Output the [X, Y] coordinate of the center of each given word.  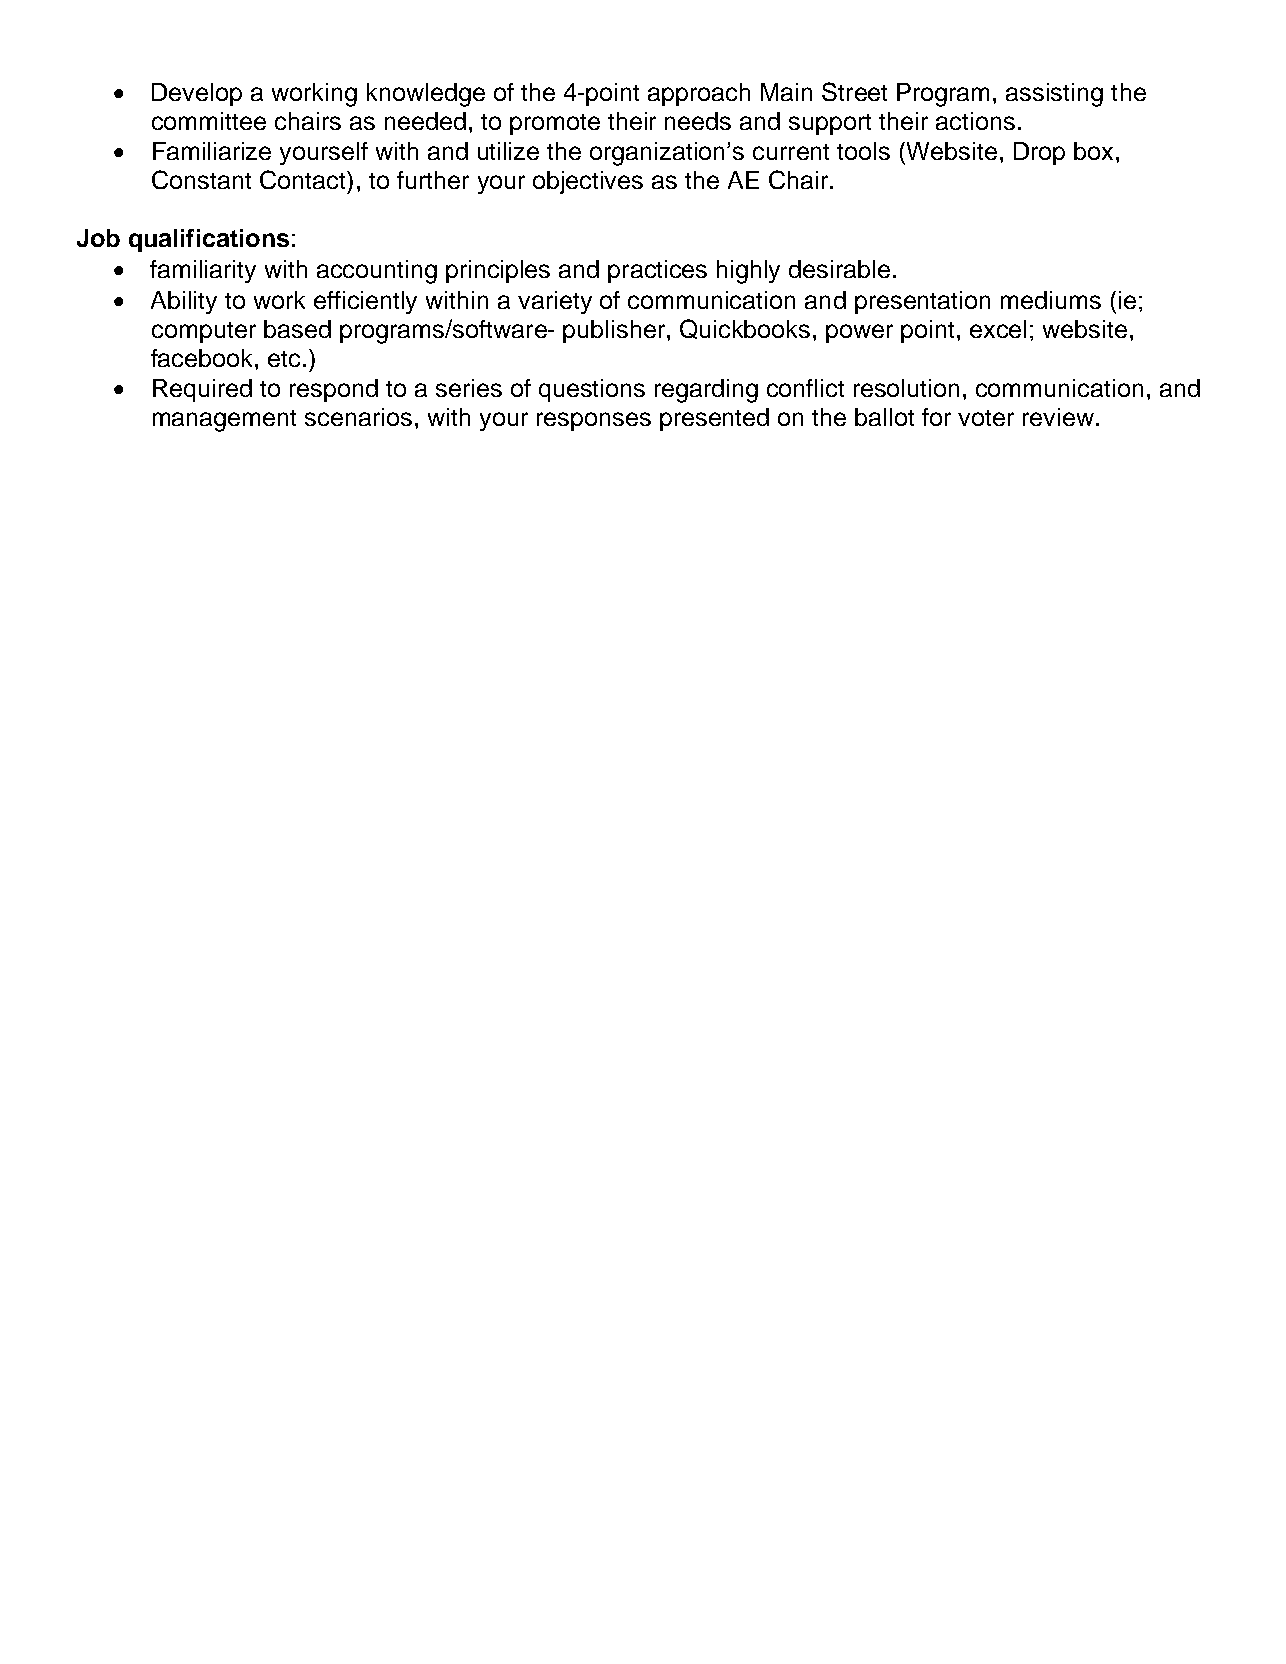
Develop [197, 94]
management [224, 421]
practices [657, 271]
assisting [1054, 95]
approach [699, 94]
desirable [839, 269]
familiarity [203, 271]
